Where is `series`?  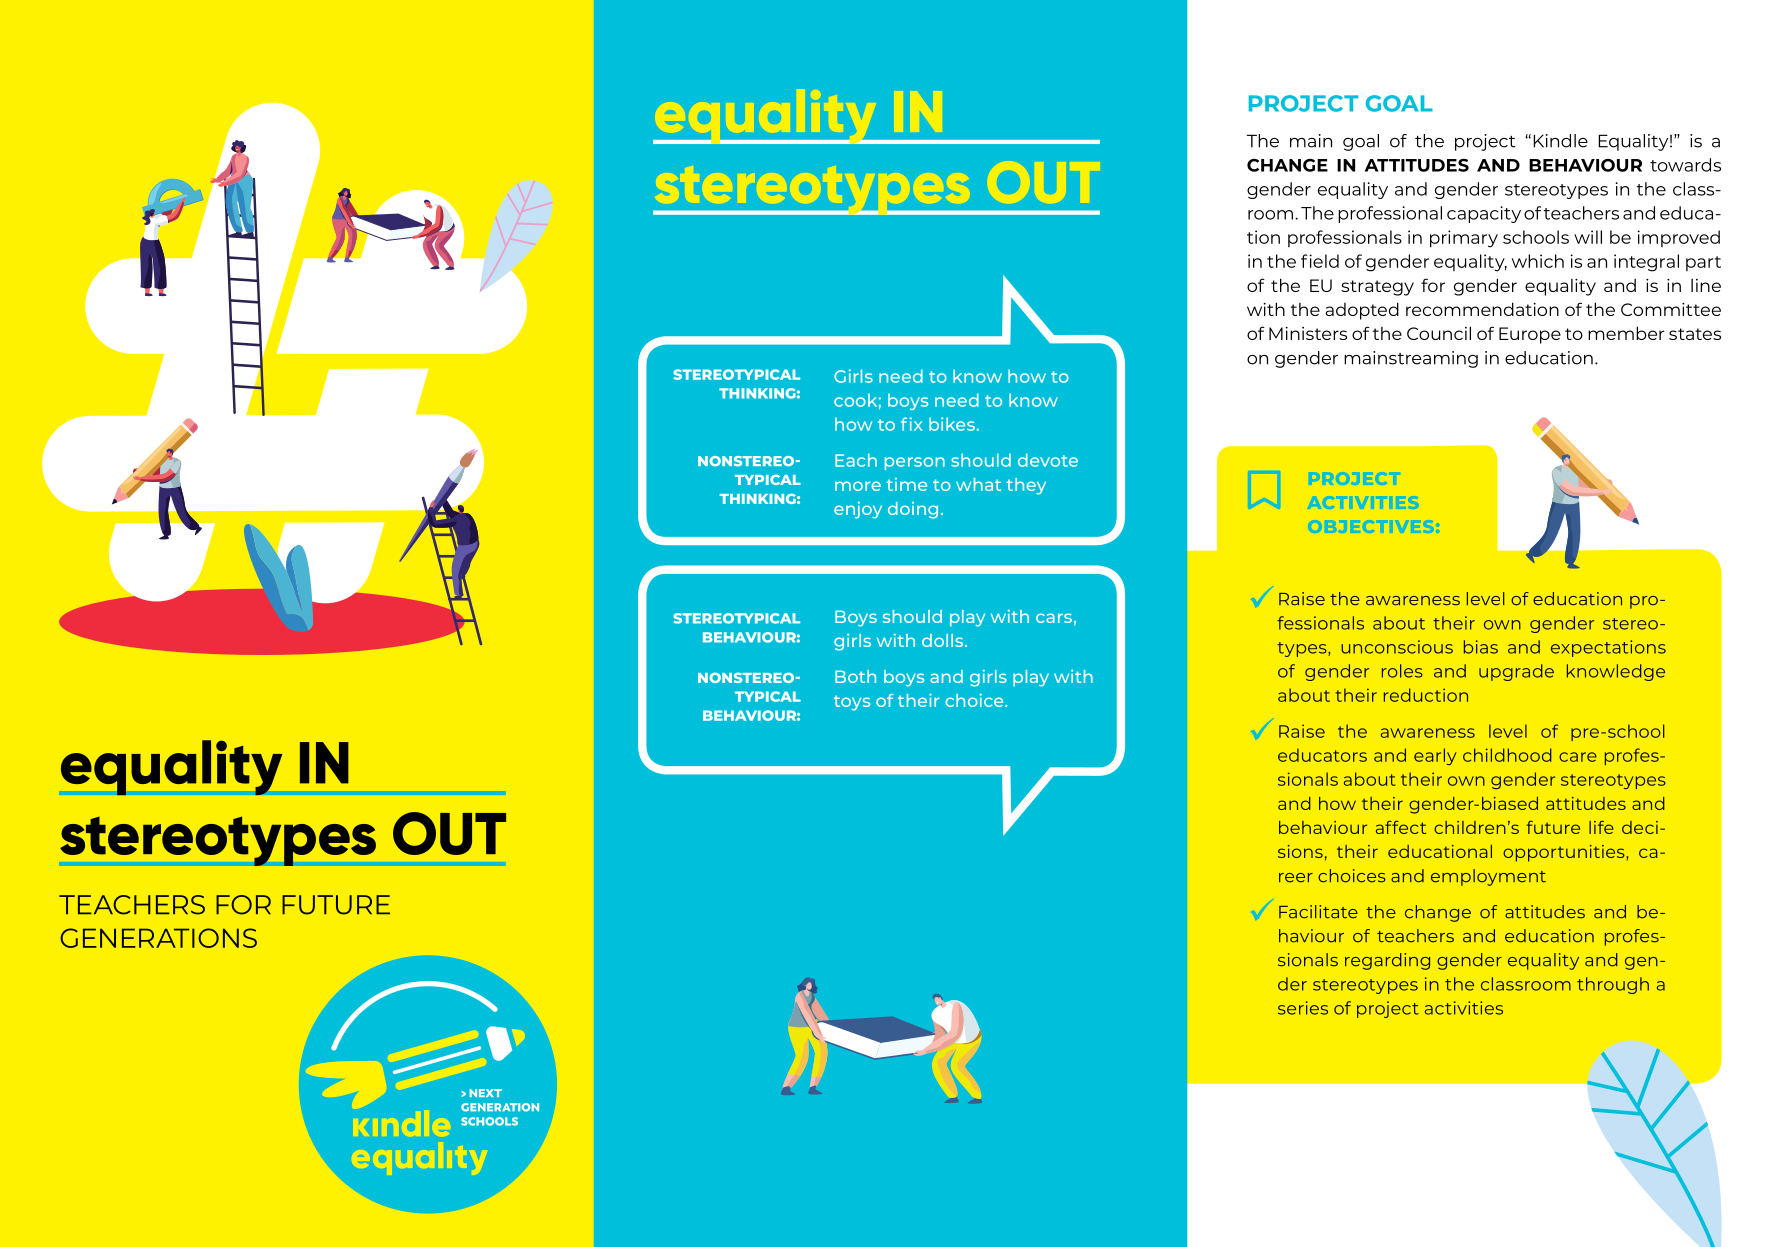
series is located at coordinates (1303, 1008).
